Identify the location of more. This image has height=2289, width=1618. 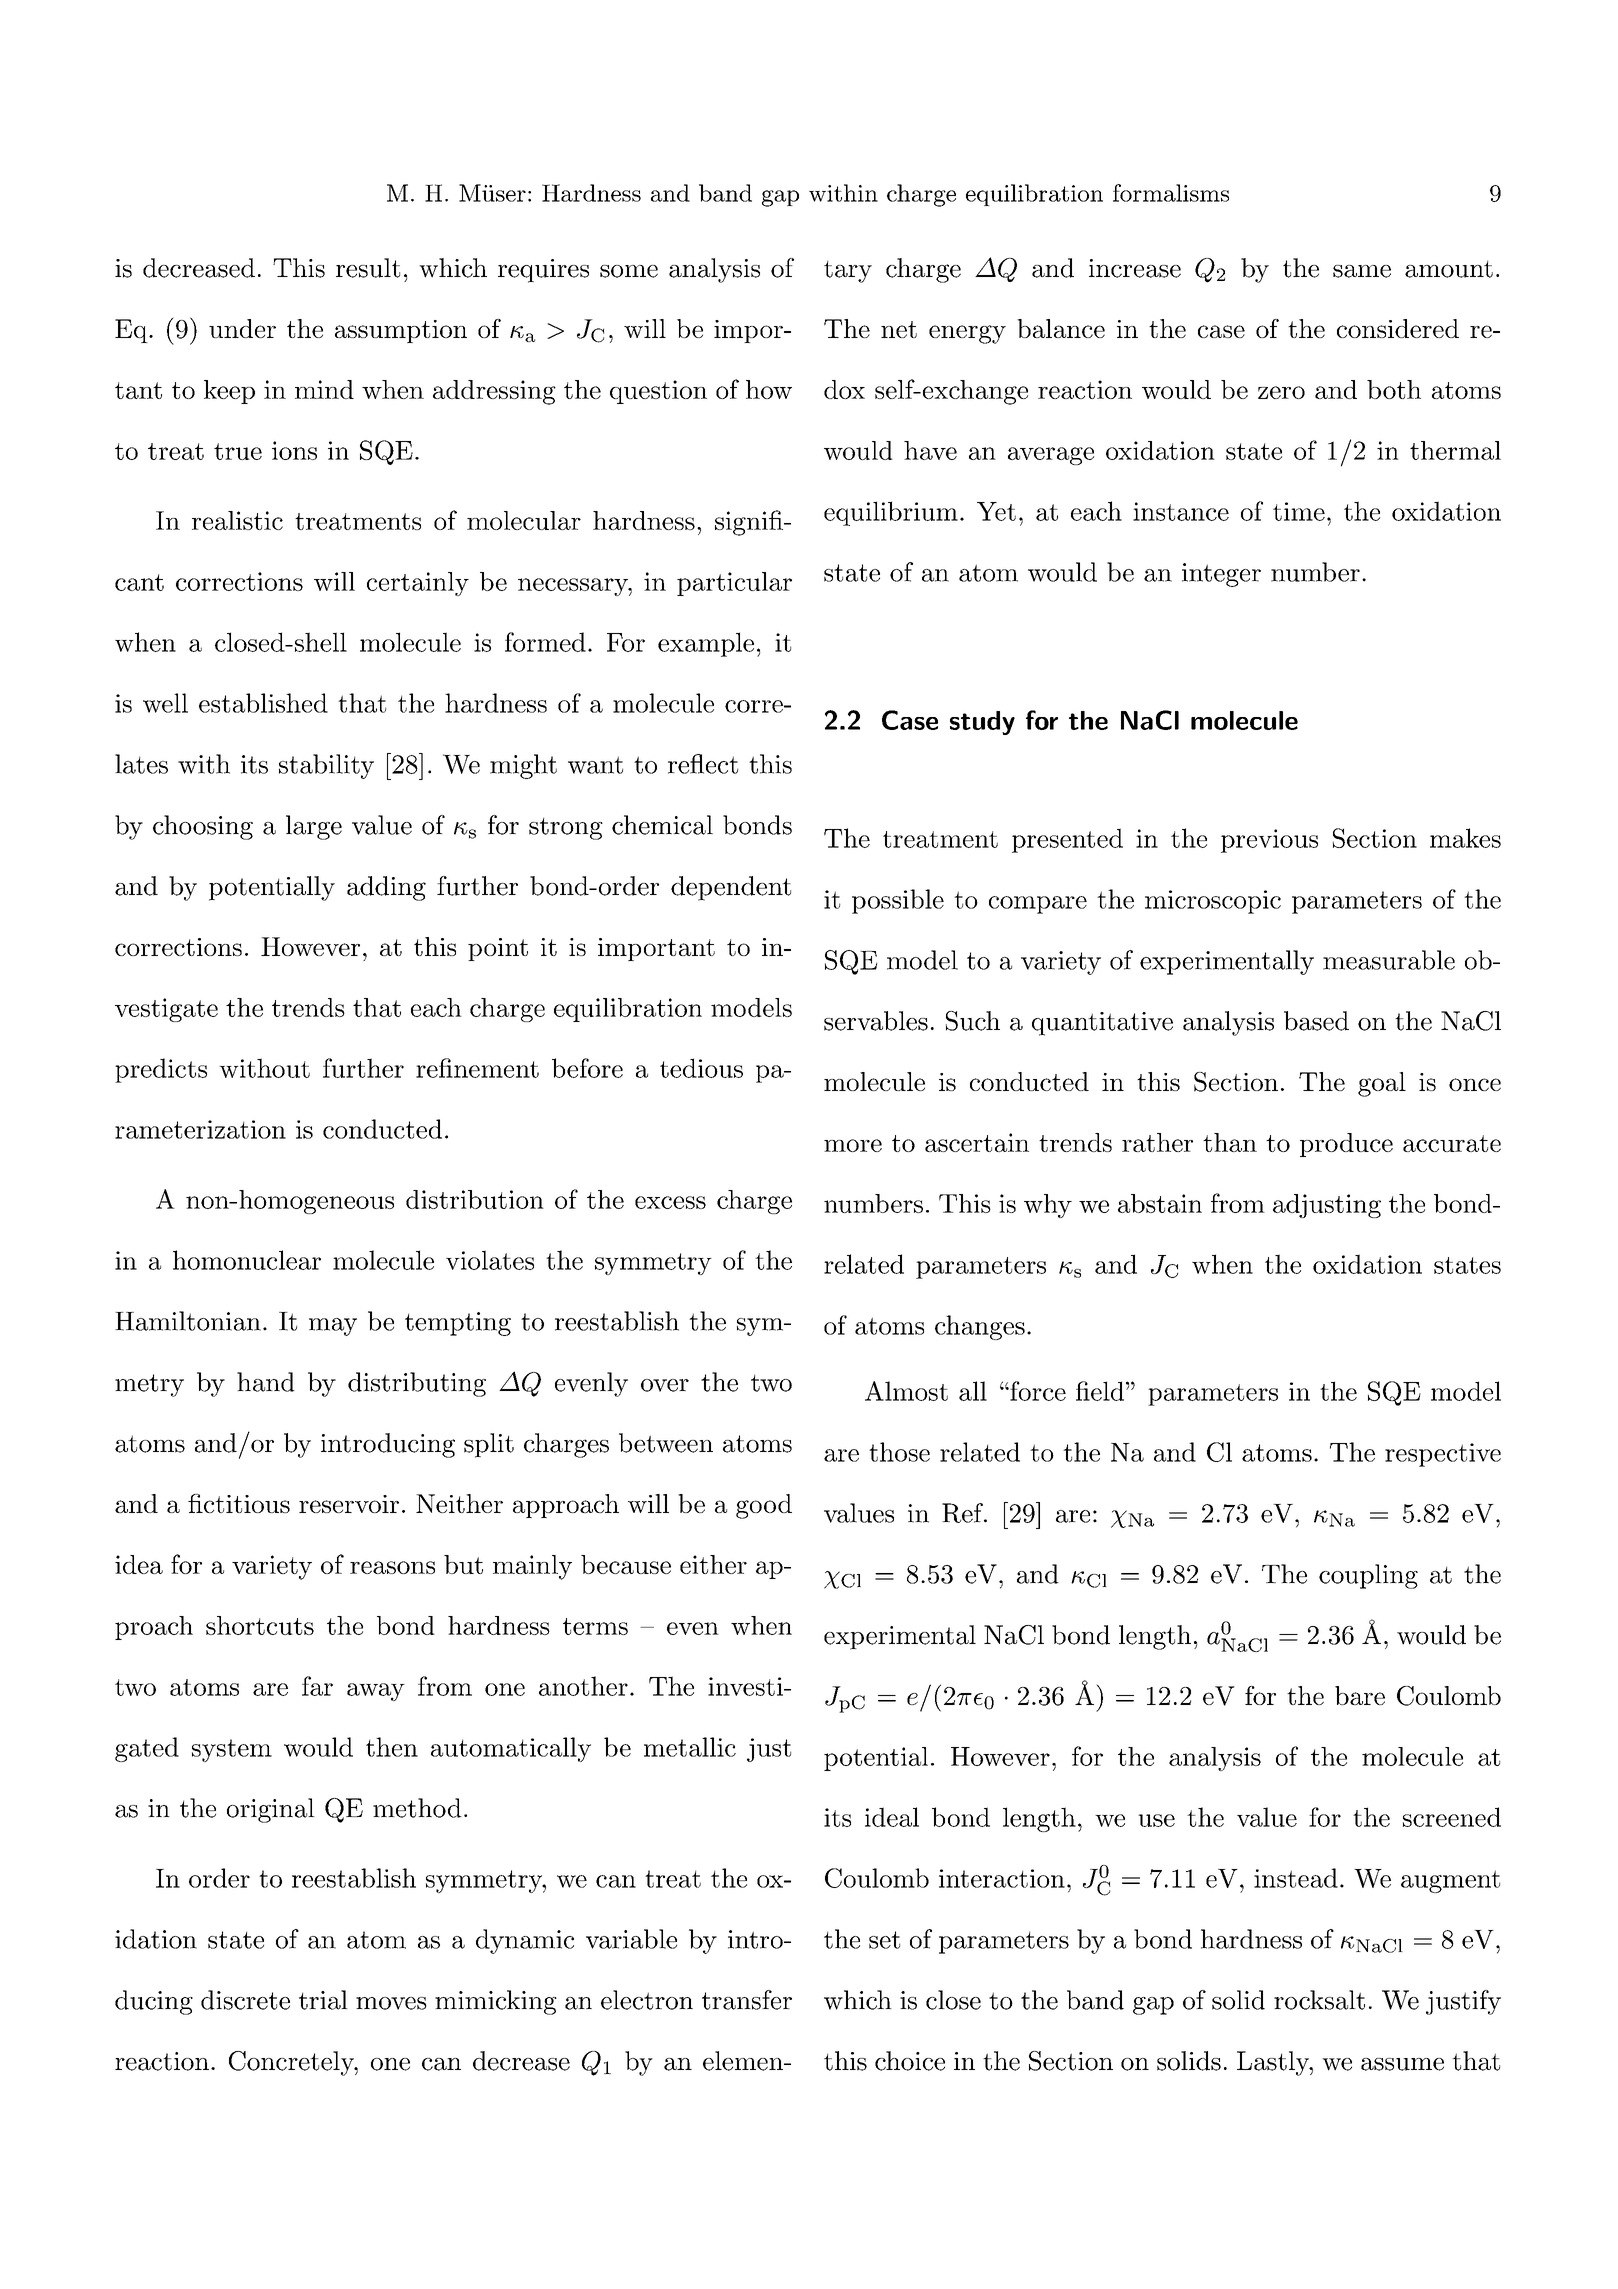
(853, 1145).
